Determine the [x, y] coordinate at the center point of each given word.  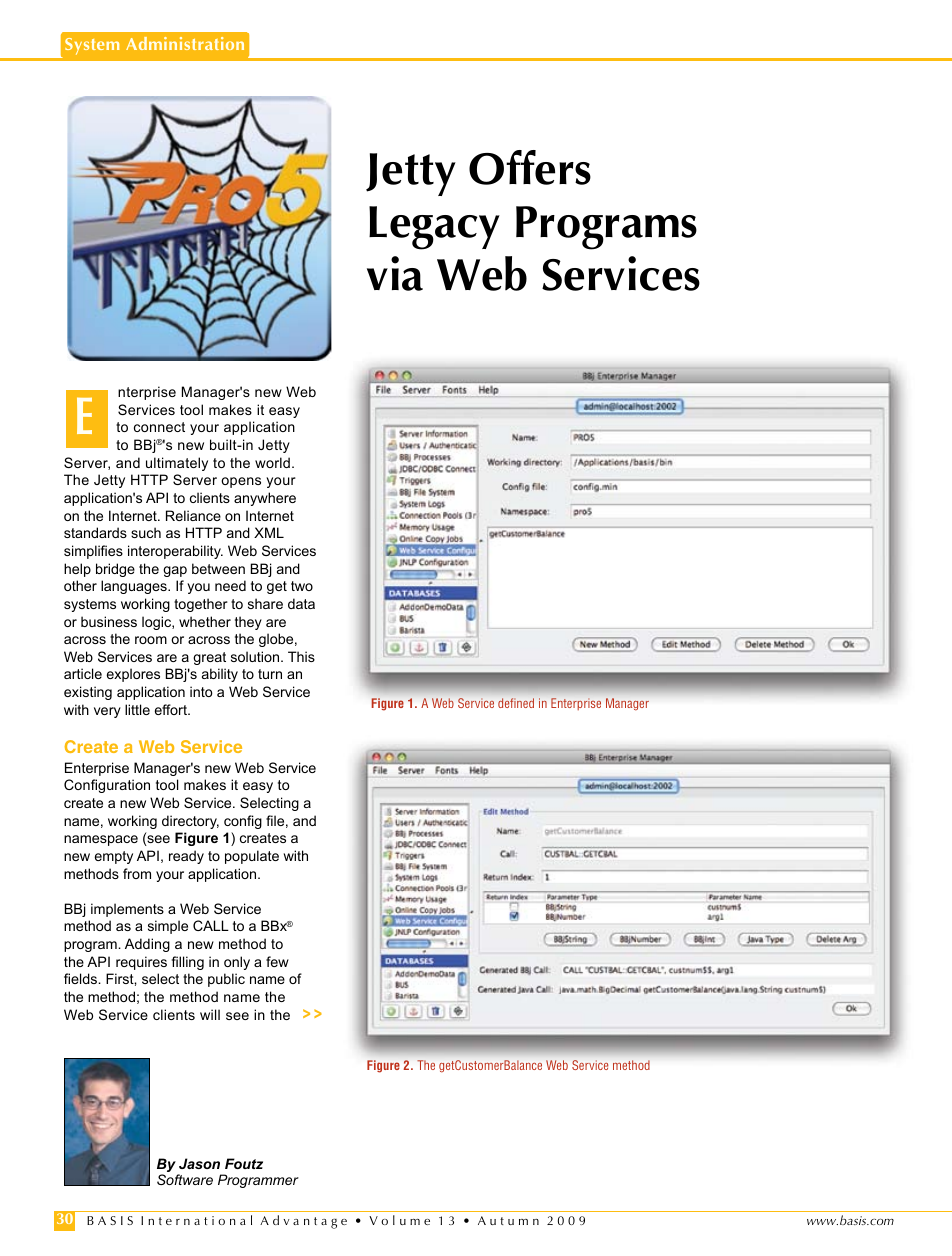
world [272, 462]
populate [252, 857]
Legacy [434, 228]
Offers [530, 167]
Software [185, 1179]
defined [516, 703]
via [395, 273]
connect [159, 427]
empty [114, 857]
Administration [185, 43]
